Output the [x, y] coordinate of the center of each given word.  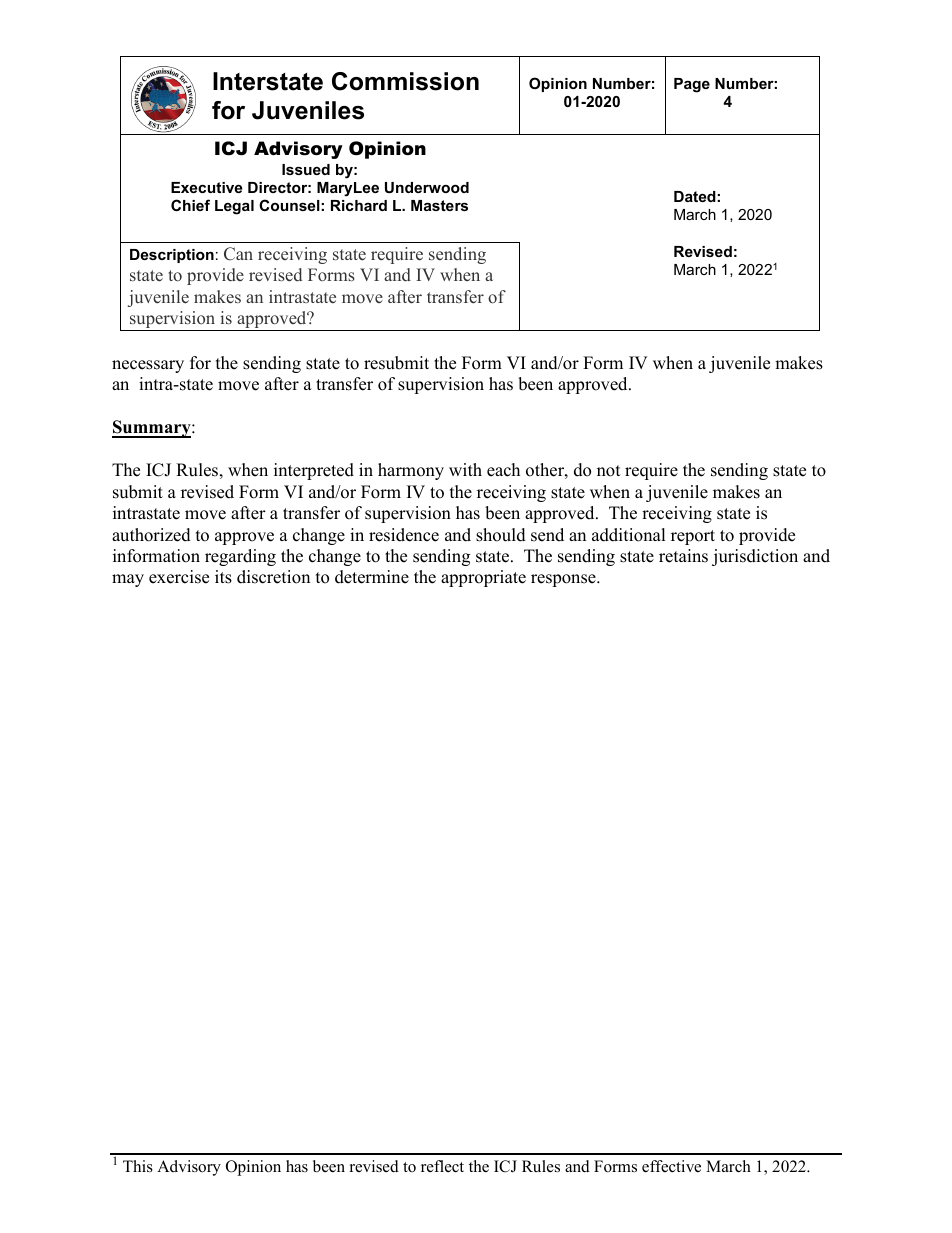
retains [683, 556]
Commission [405, 81]
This [138, 1166]
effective [671, 1166]
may [128, 580]
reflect [442, 1166]
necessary [148, 366]
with [465, 469]
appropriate [483, 578]
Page [692, 85]
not [609, 471]
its [223, 577]
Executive [206, 187]
